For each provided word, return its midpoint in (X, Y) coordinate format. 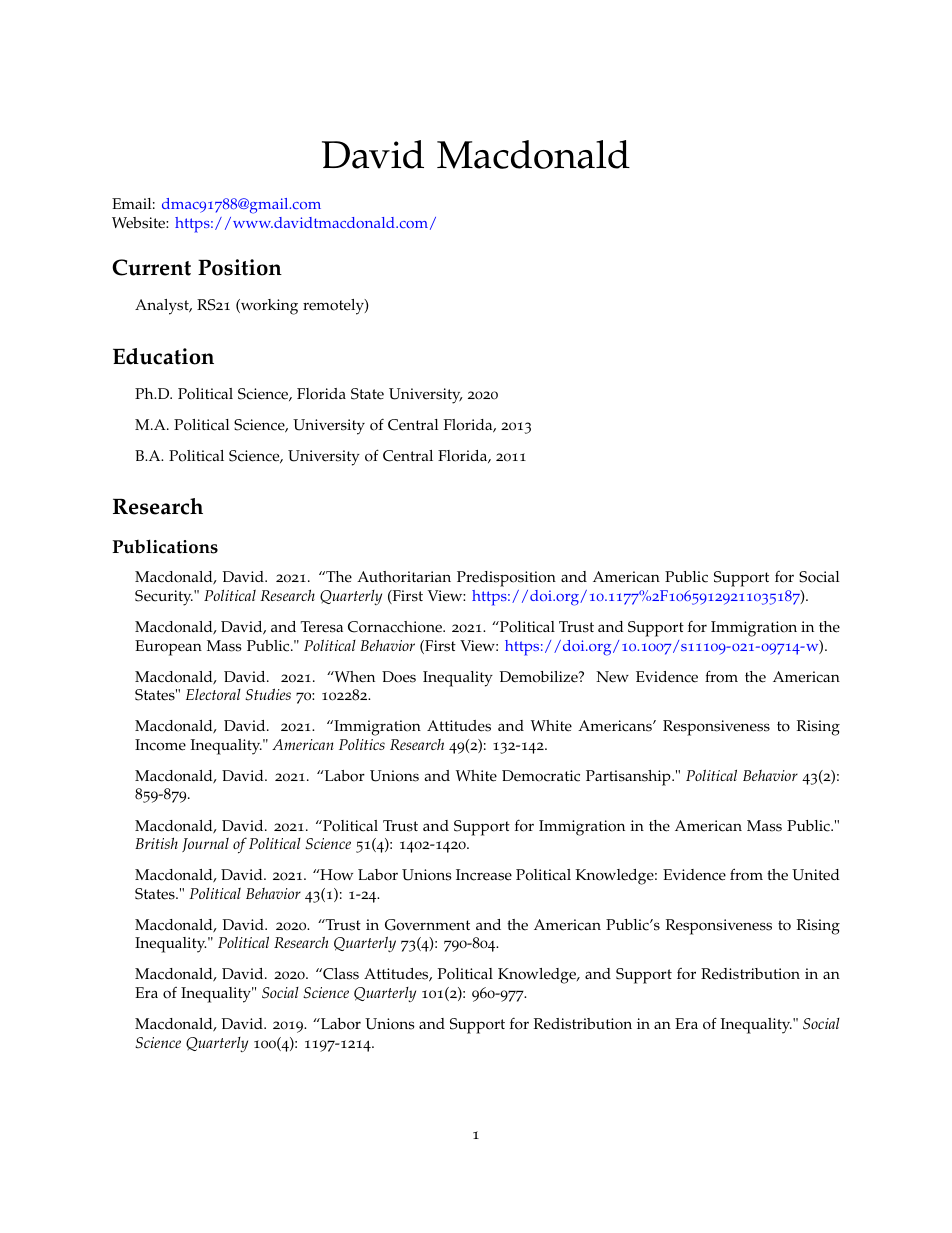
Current (151, 267)
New (612, 677)
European (168, 648)
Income (160, 745)
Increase (484, 875)
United (816, 875)
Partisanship (629, 778)
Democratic (541, 776)
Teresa (322, 627)
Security (164, 598)
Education (163, 356)
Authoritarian (404, 577)
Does (399, 677)
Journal (205, 845)
